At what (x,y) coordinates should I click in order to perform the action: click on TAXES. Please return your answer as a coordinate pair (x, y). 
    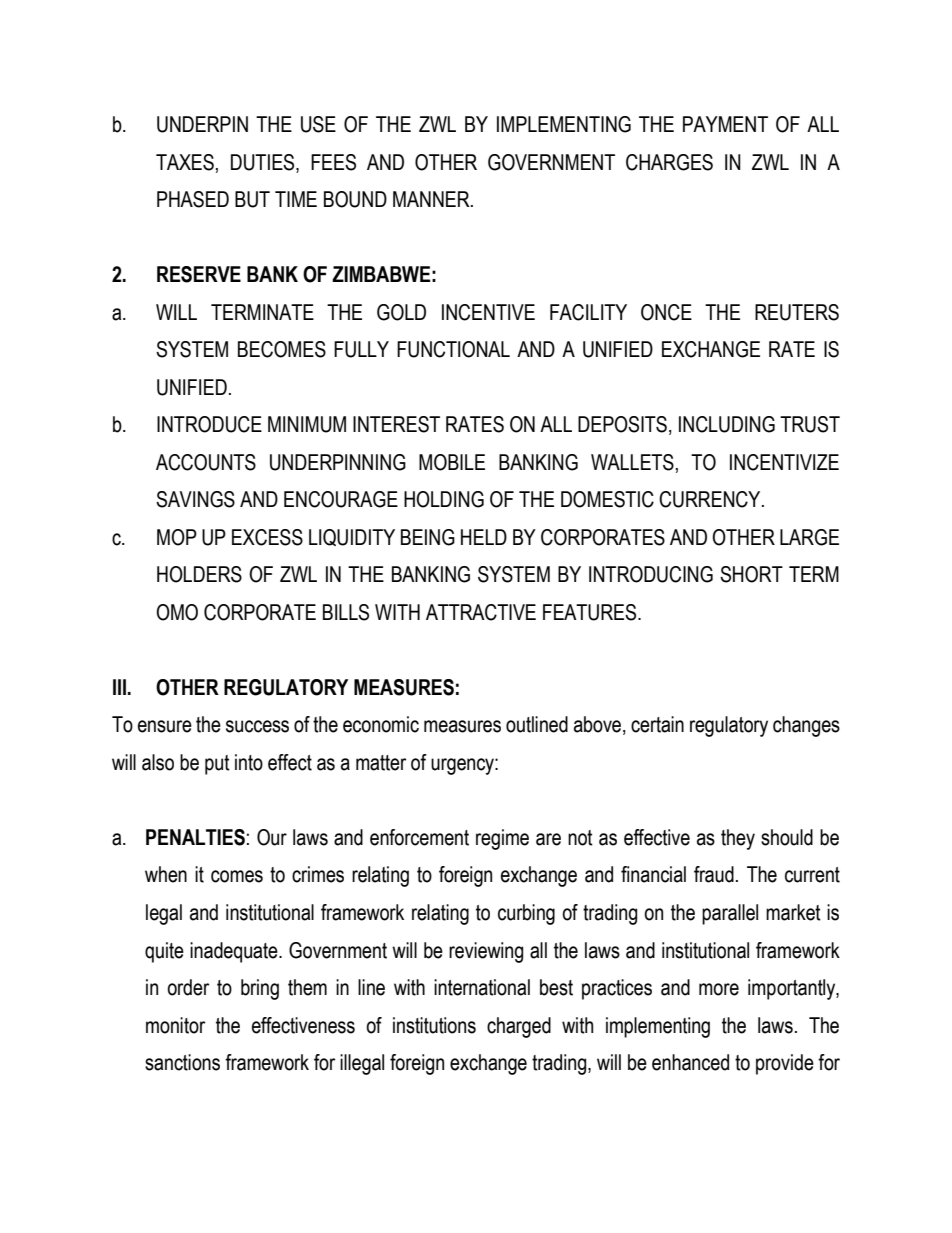
    Looking at the image, I should click on (185, 162).
